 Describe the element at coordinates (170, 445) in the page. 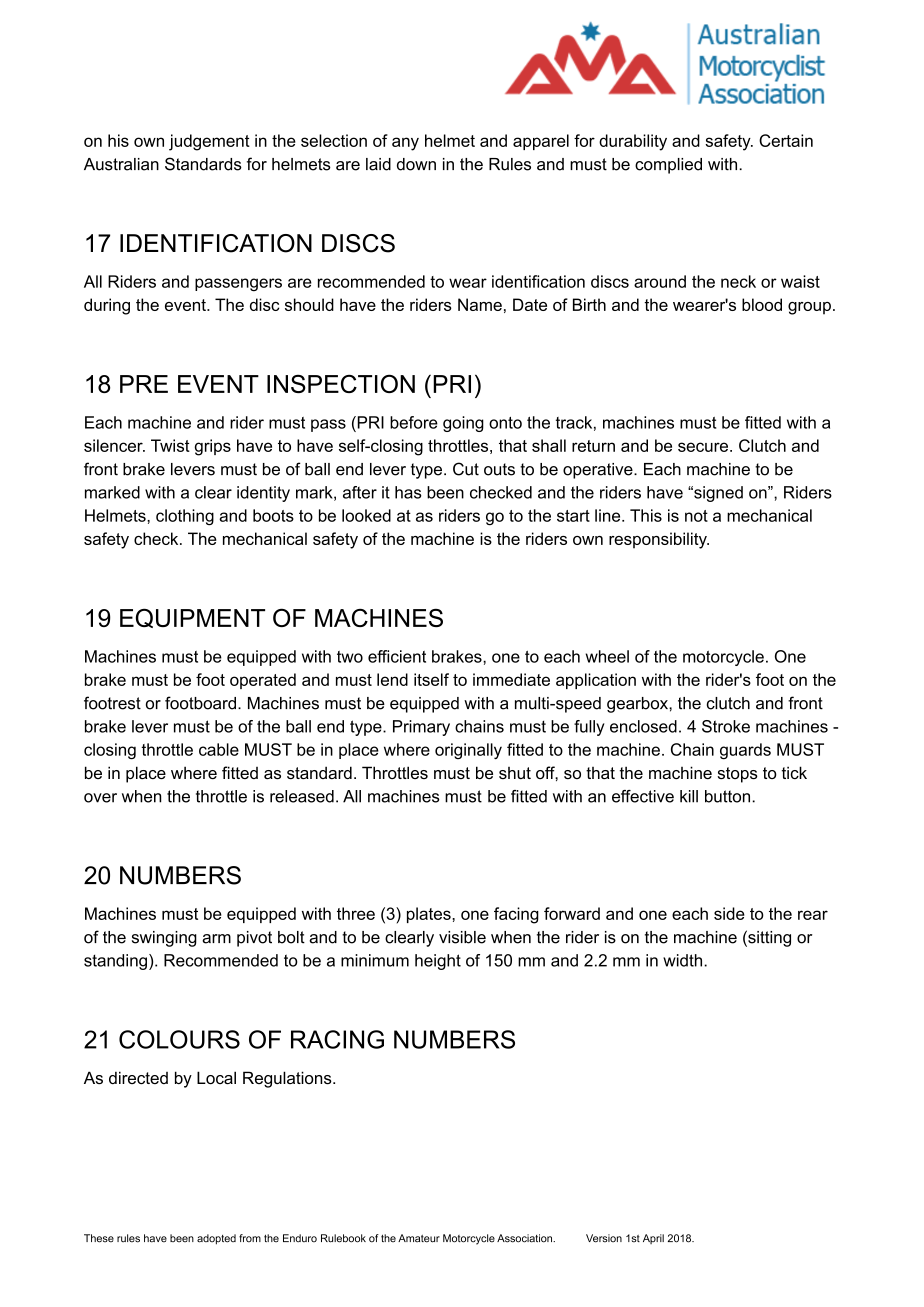

I see `Twist` at that location.
